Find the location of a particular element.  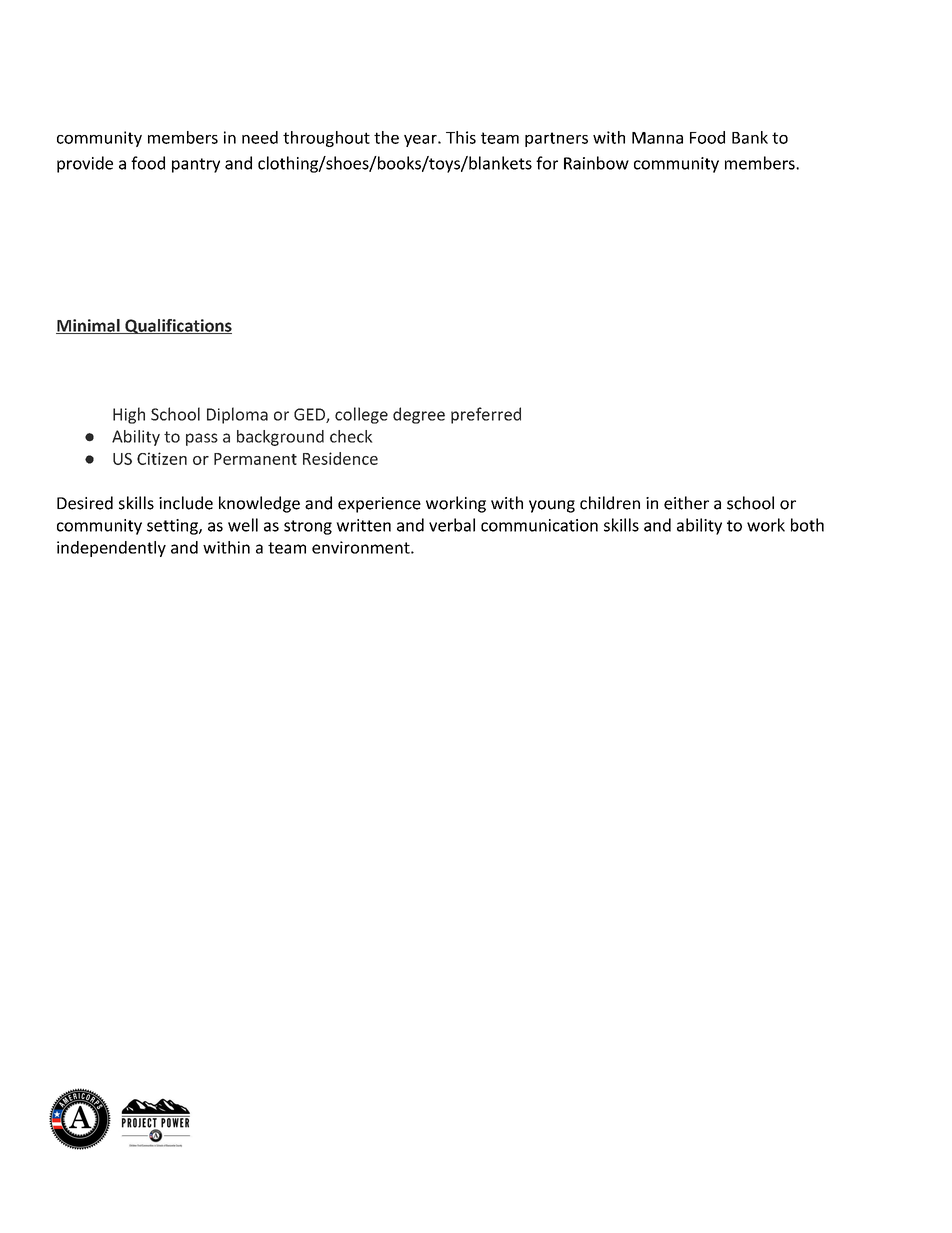

pantry is located at coordinates (196, 165).
